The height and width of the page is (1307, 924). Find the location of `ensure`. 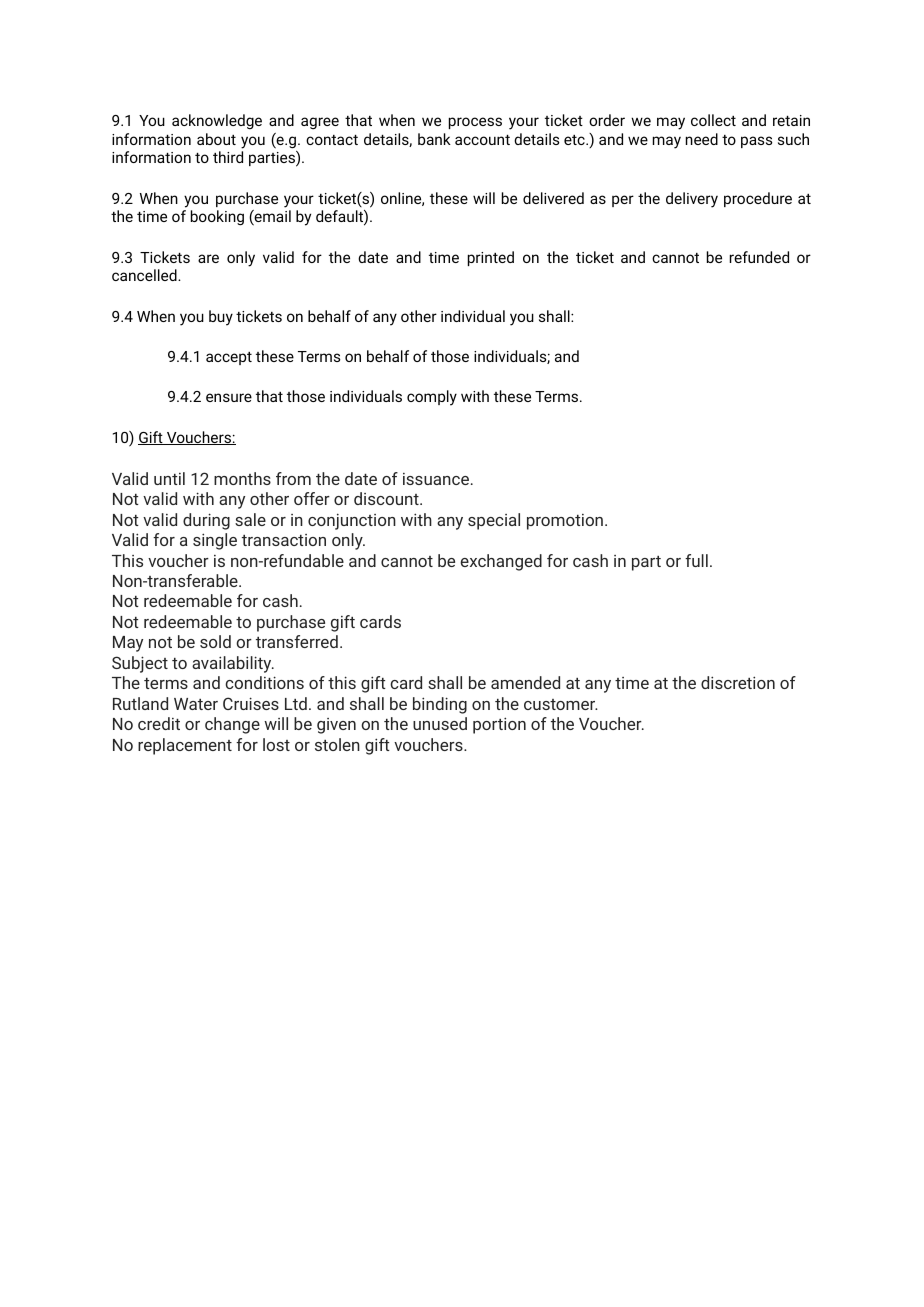

ensure is located at coordinates (229, 397).
